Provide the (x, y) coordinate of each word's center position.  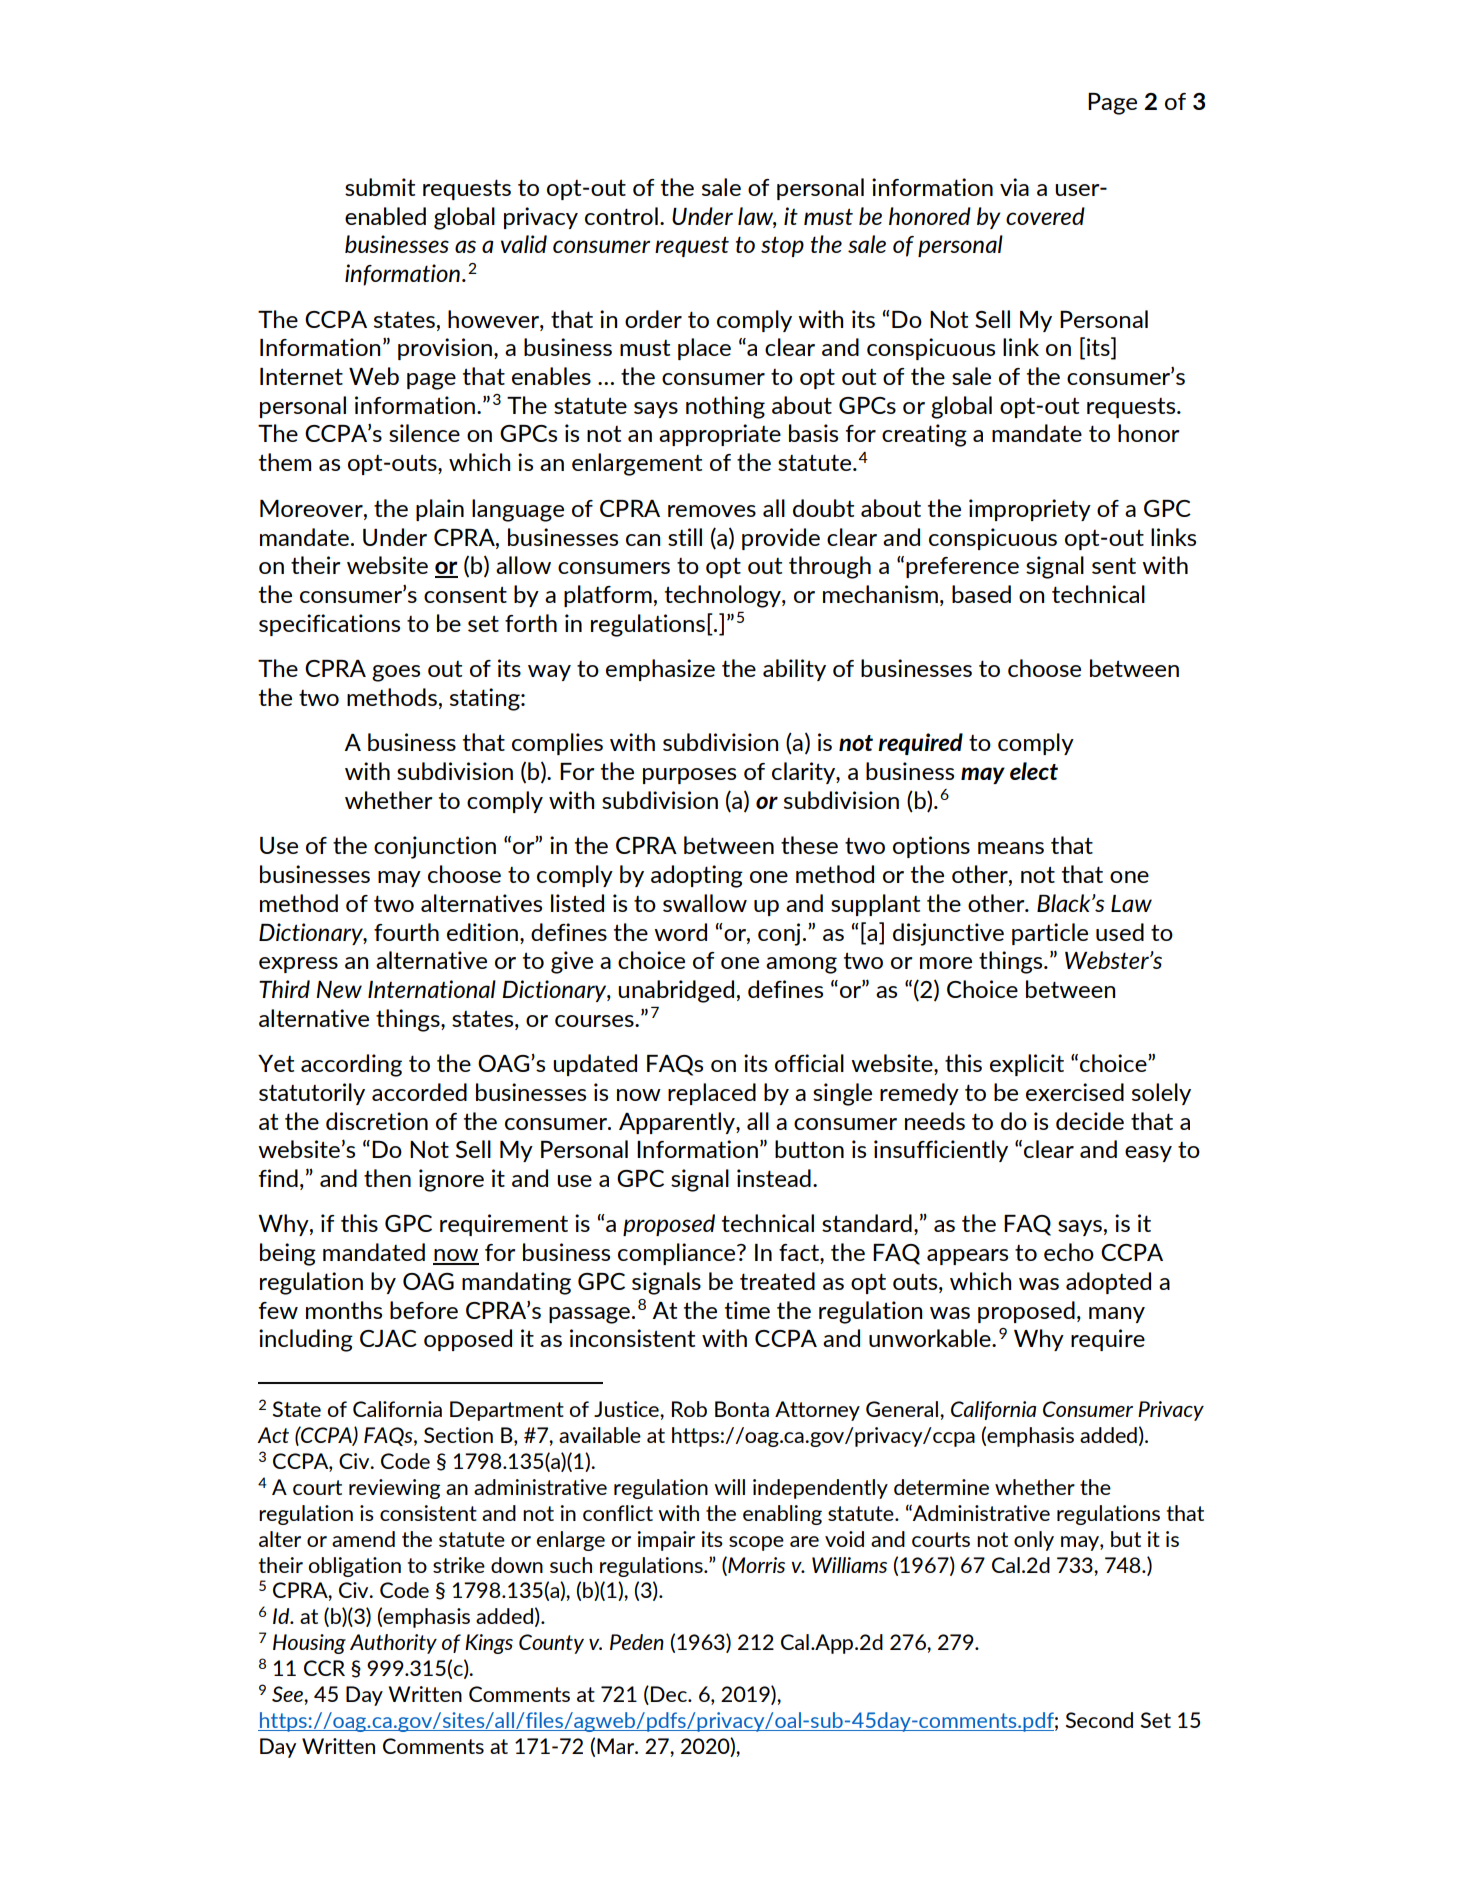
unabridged (676, 991)
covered (1045, 216)
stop (782, 246)
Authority (393, 1644)
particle (1050, 934)
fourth (406, 932)
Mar (617, 1746)
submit (380, 187)
